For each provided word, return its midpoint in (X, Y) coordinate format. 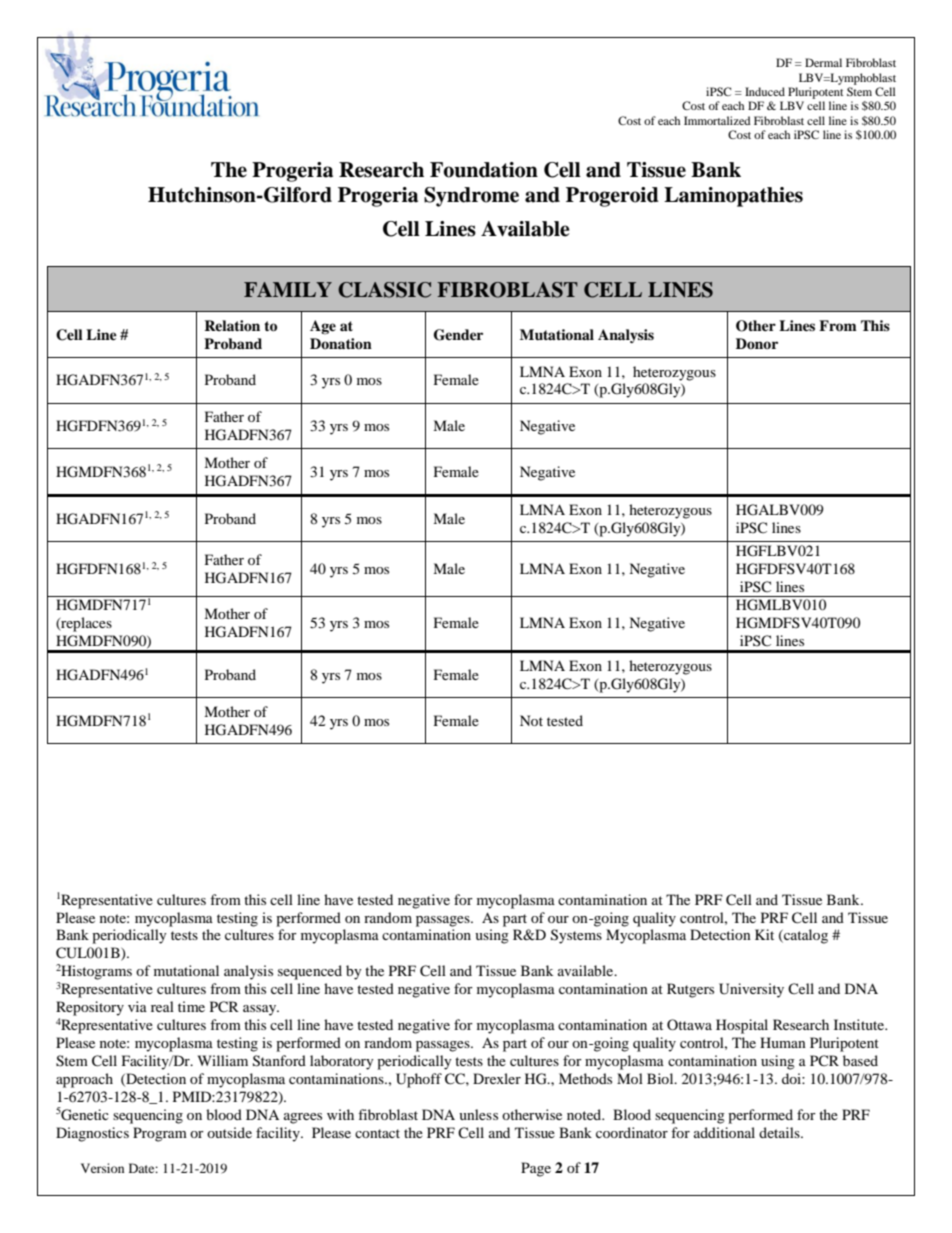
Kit (764, 934)
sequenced (310, 972)
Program (160, 1134)
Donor (757, 343)
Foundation (484, 170)
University (751, 990)
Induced (765, 91)
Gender (458, 335)
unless (478, 1114)
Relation (232, 325)
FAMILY (288, 289)
